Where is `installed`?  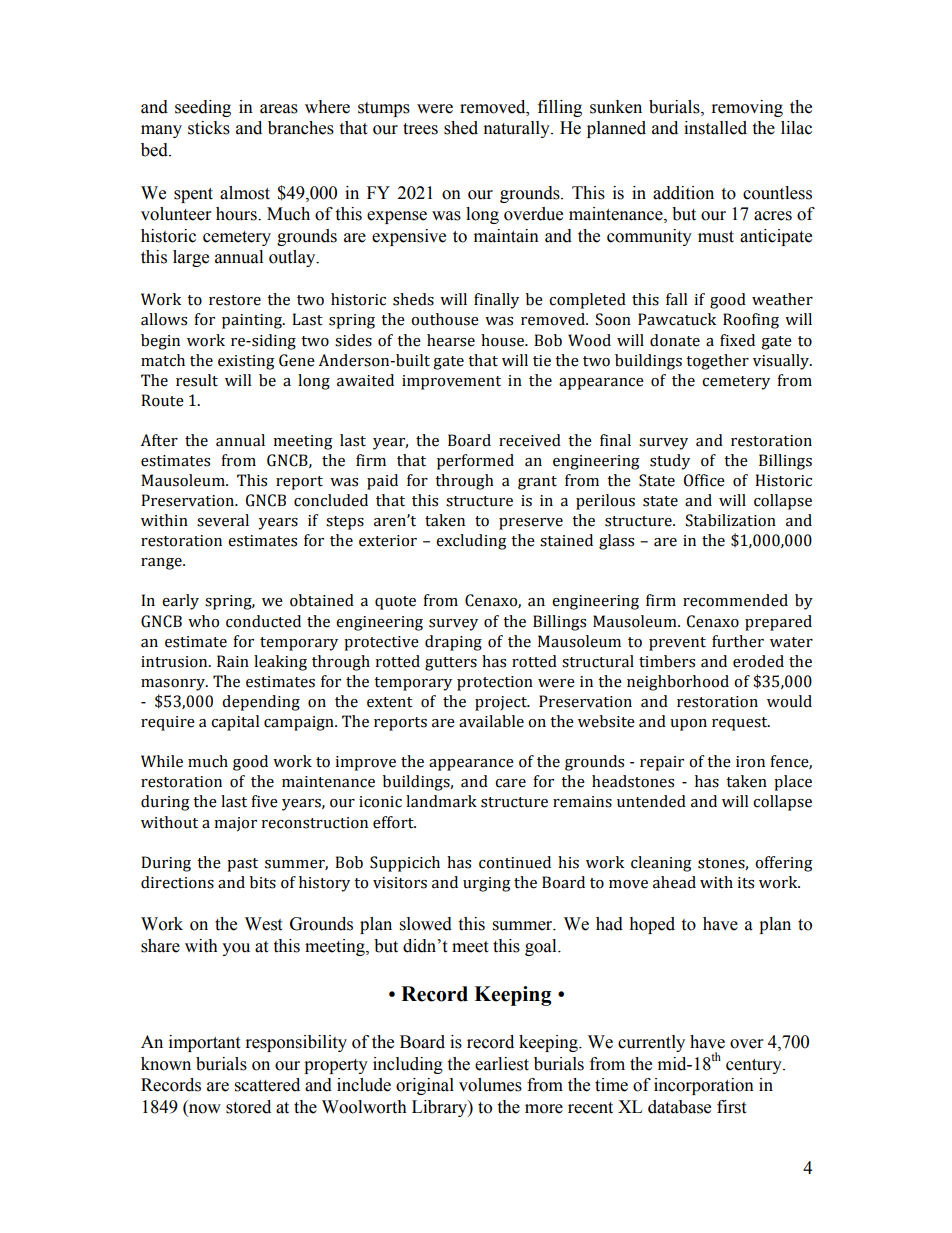
installed is located at coordinates (715, 128).
